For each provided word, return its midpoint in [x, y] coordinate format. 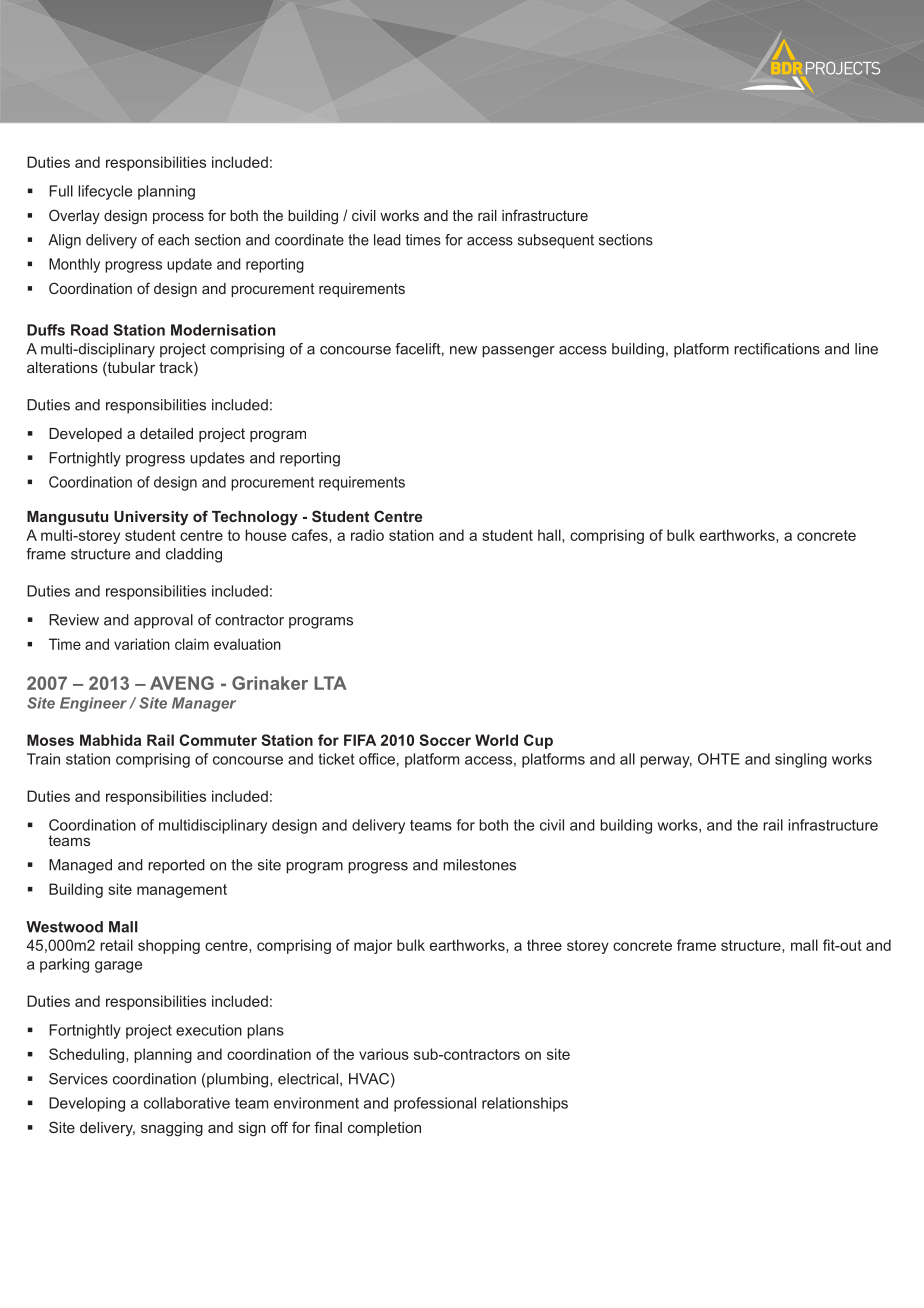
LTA [330, 683]
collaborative [187, 1103]
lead [387, 240]
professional [435, 1104]
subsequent [556, 241]
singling [801, 760]
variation [142, 644]
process [178, 218]
